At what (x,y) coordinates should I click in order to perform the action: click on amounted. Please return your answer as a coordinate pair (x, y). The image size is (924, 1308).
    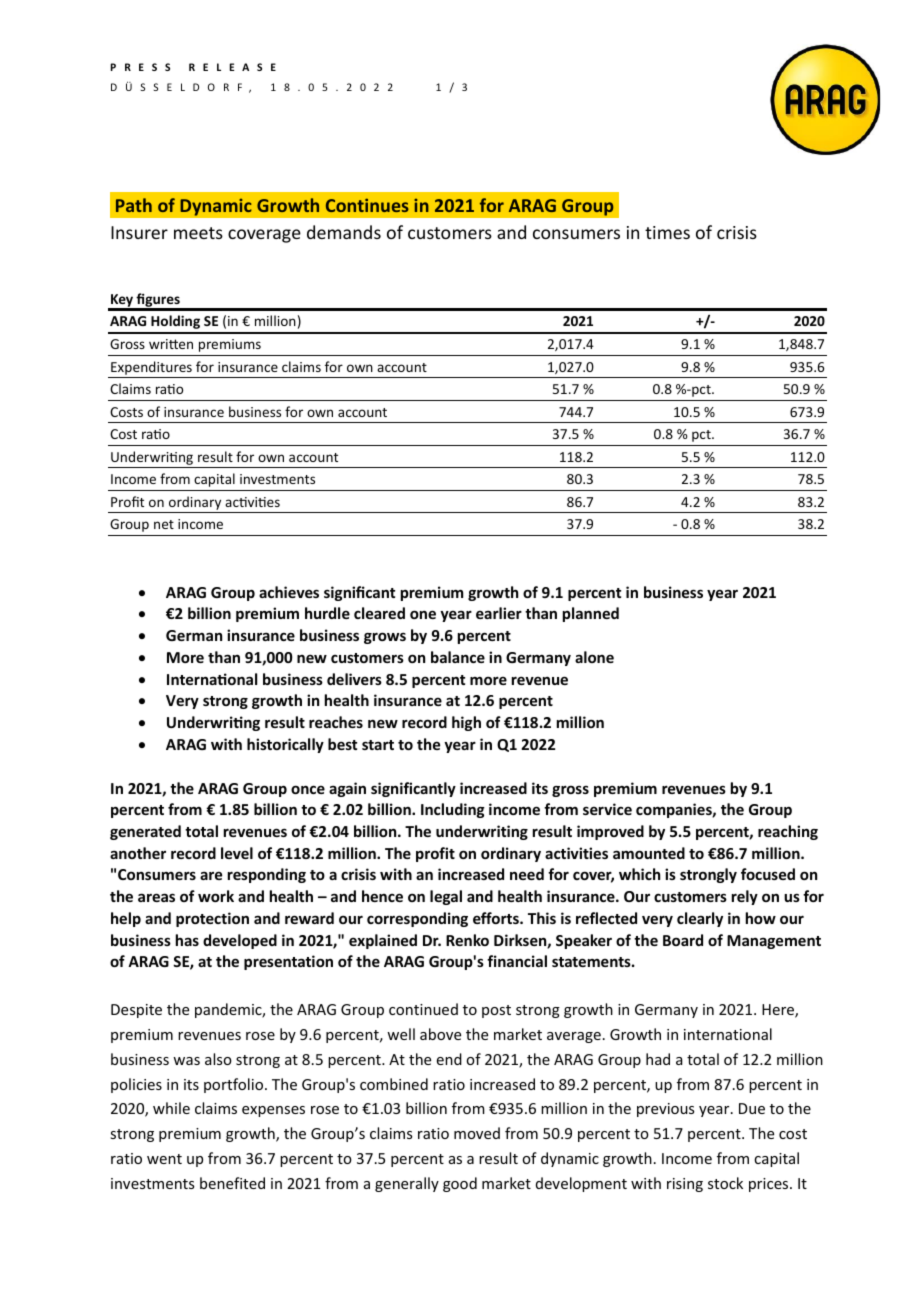
    Looking at the image, I should click on (649, 853).
